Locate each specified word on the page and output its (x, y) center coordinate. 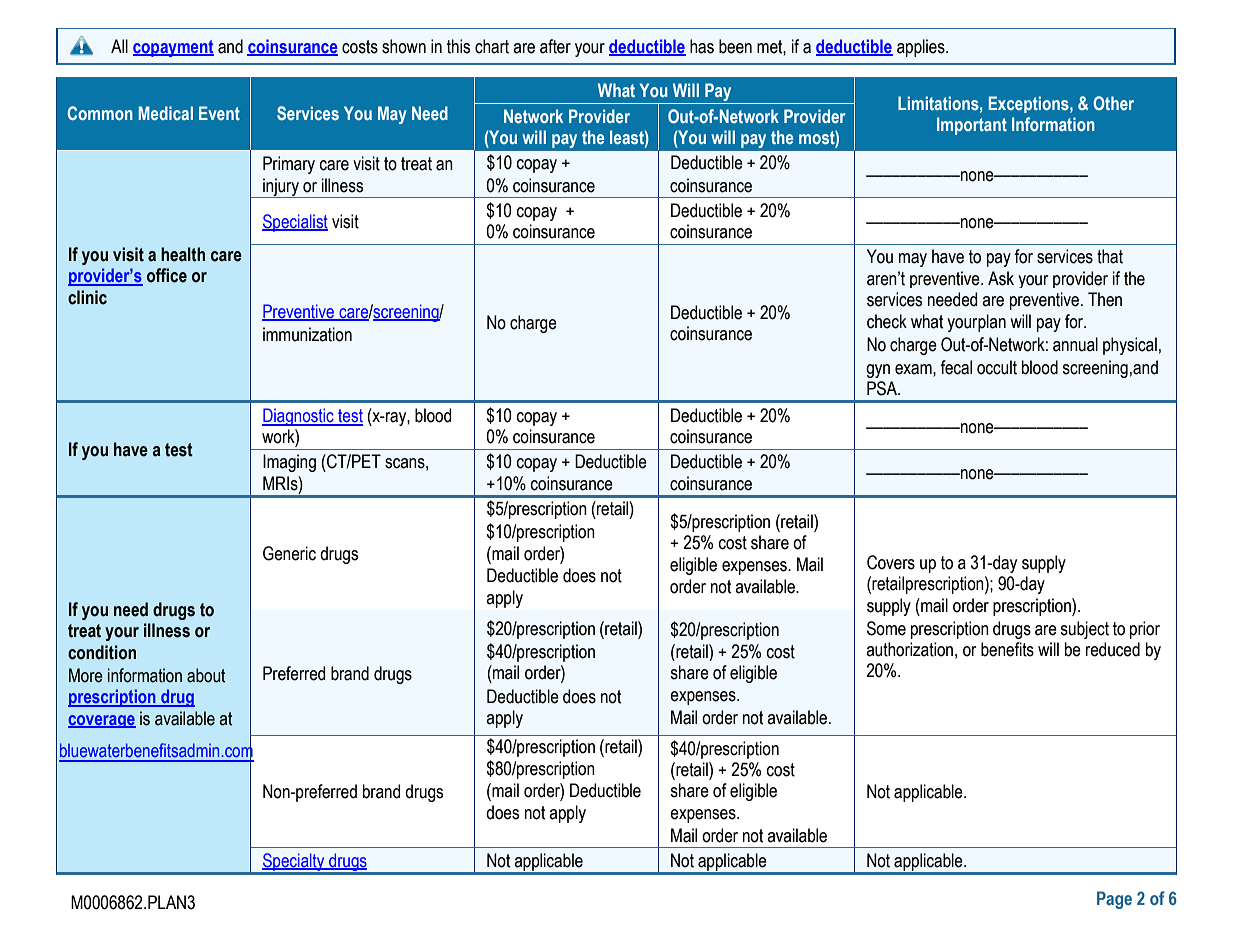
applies (922, 48)
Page (1114, 900)
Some (886, 628)
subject (1084, 630)
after (555, 46)
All (119, 46)
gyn (878, 371)
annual (1075, 344)
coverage (102, 721)
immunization (307, 334)
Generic (289, 553)
